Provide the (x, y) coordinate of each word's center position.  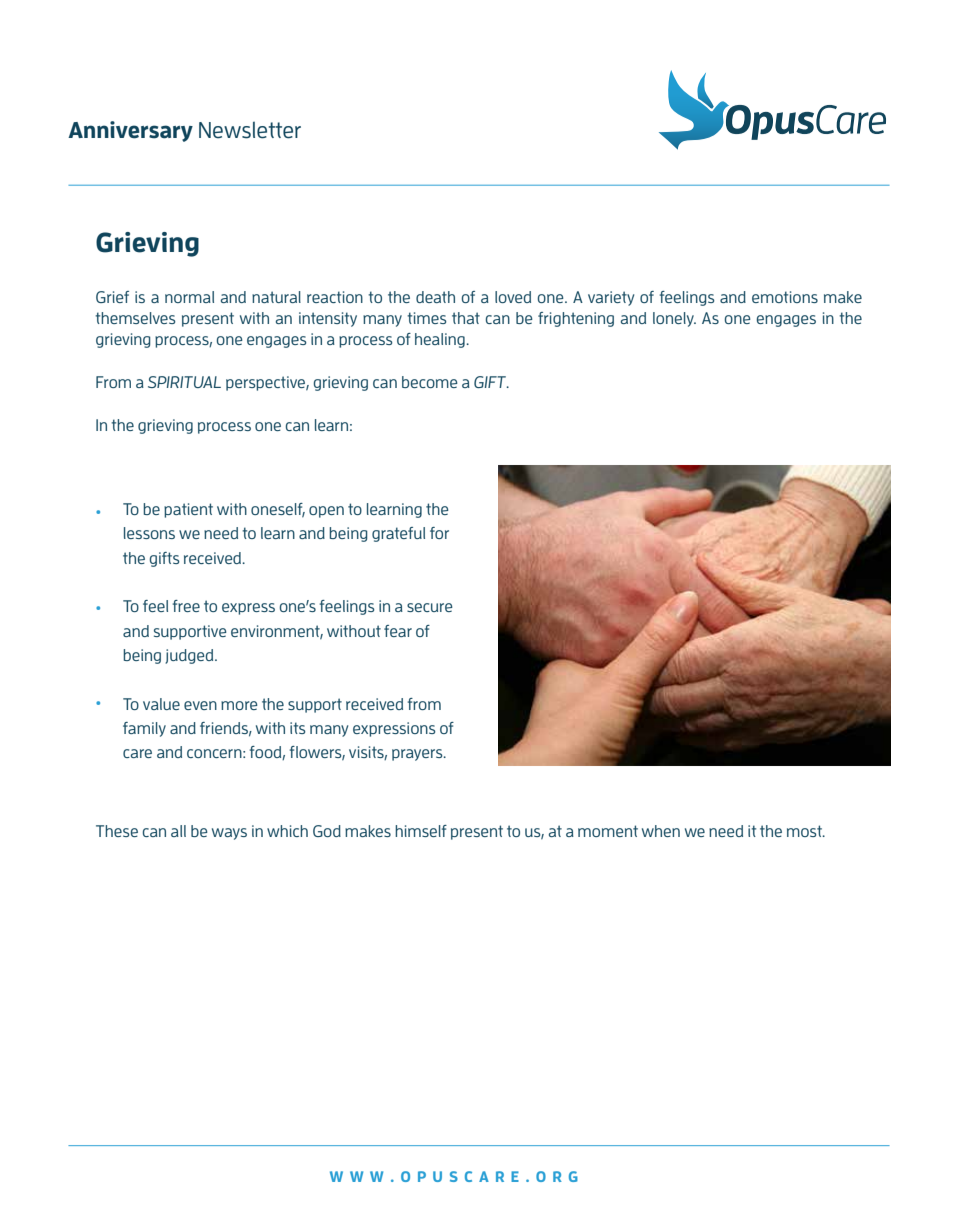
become (430, 382)
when (661, 831)
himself (421, 831)
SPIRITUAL (184, 382)
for (439, 533)
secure (430, 607)
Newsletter (250, 130)
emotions (785, 297)
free (186, 606)
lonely (674, 319)
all (178, 831)
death (435, 297)
